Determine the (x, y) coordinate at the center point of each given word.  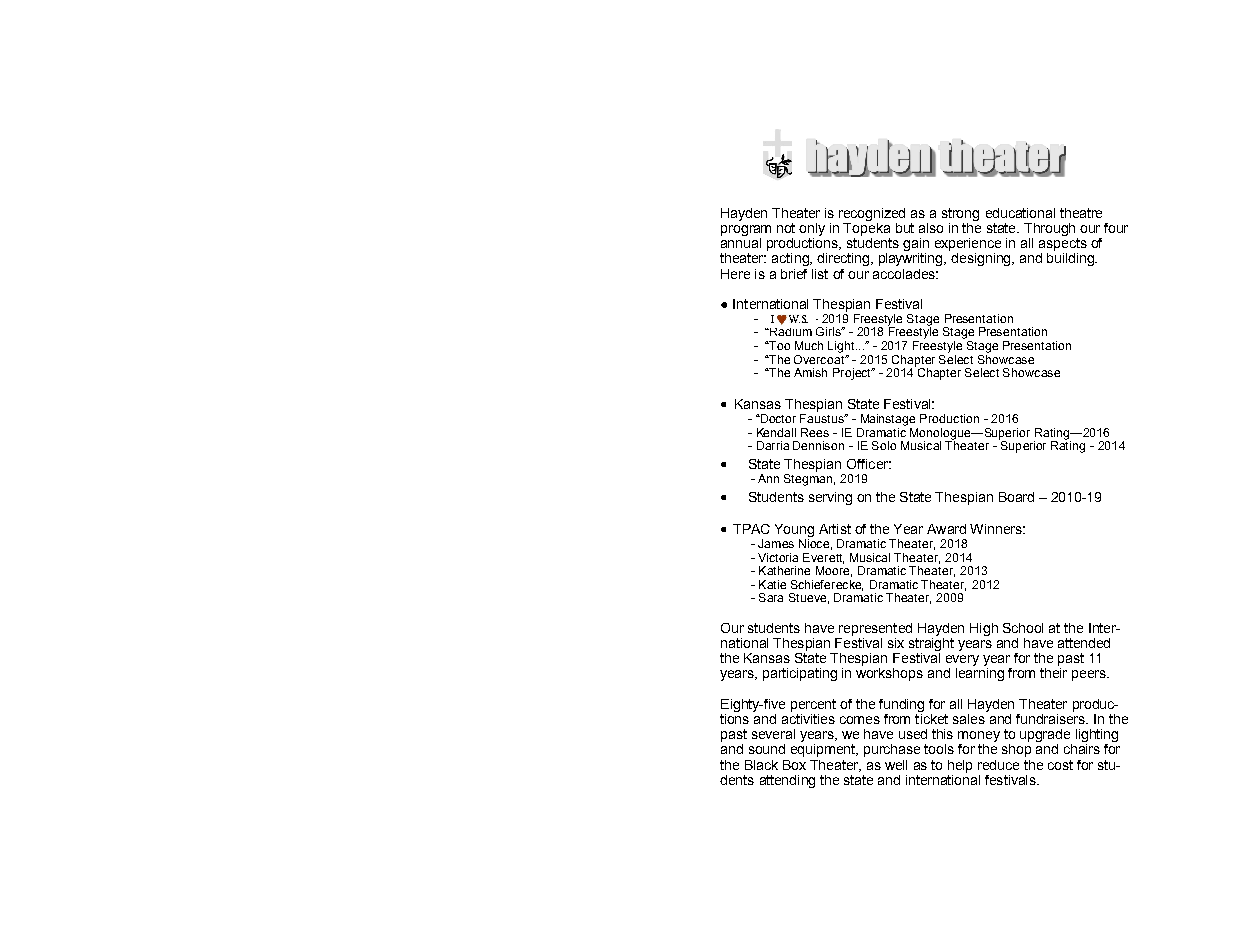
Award (946, 529)
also (931, 228)
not (786, 228)
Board (1016, 497)
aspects (1063, 243)
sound (767, 749)
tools (939, 749)
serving (830, 498)
